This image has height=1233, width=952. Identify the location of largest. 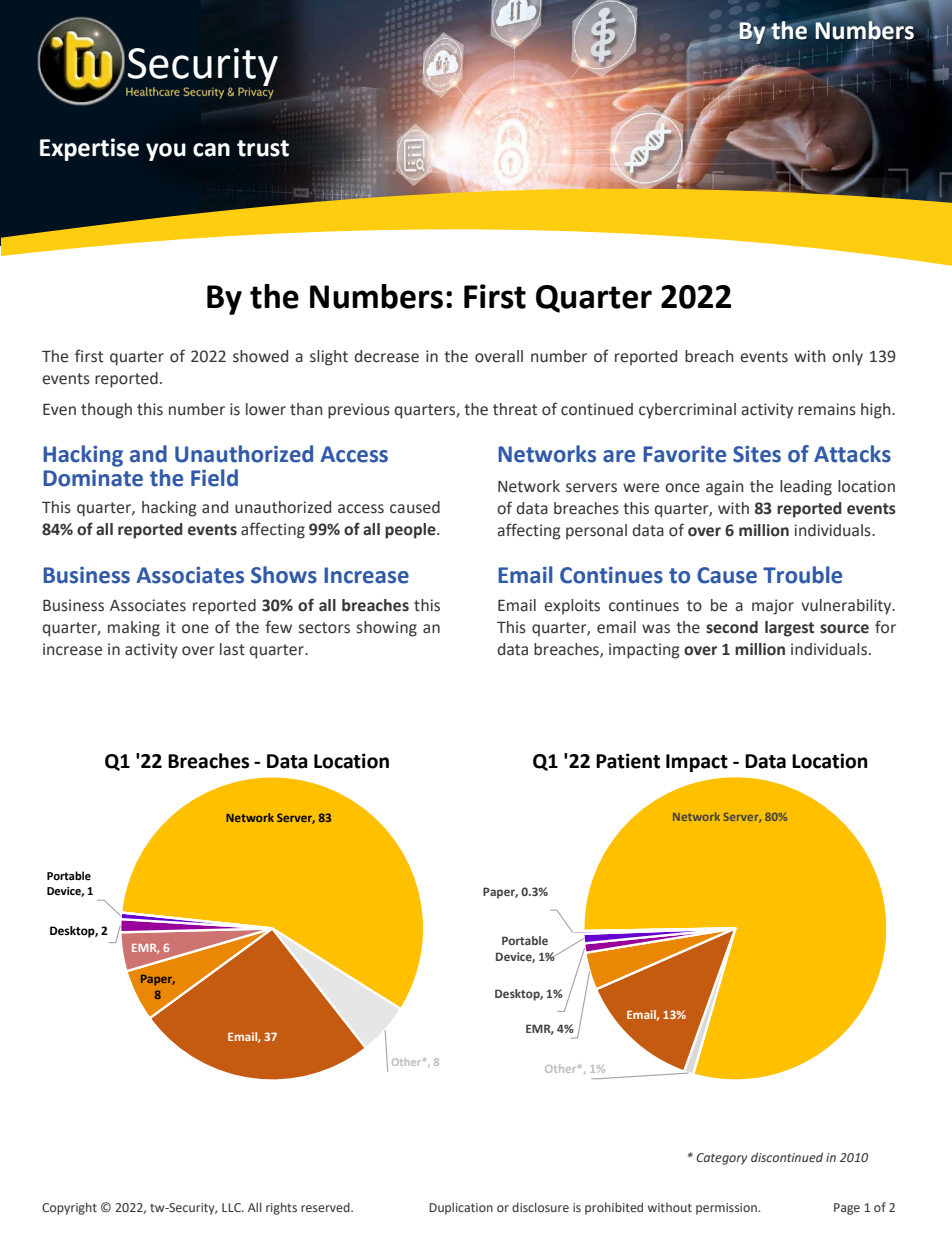
(789, 629).
